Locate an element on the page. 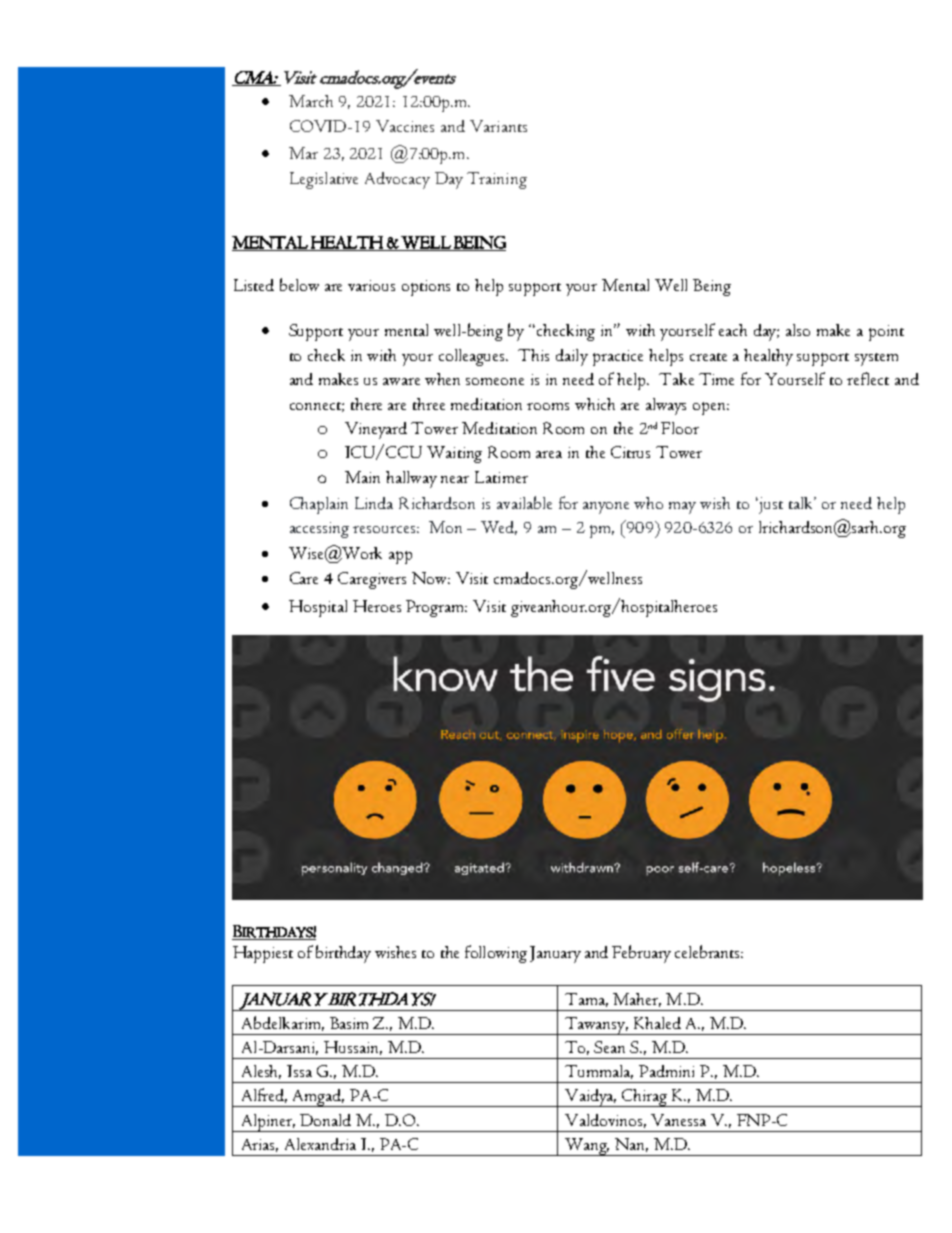 The height and width of the document is (1233, 952). there is located at coordinates (366, 404).
